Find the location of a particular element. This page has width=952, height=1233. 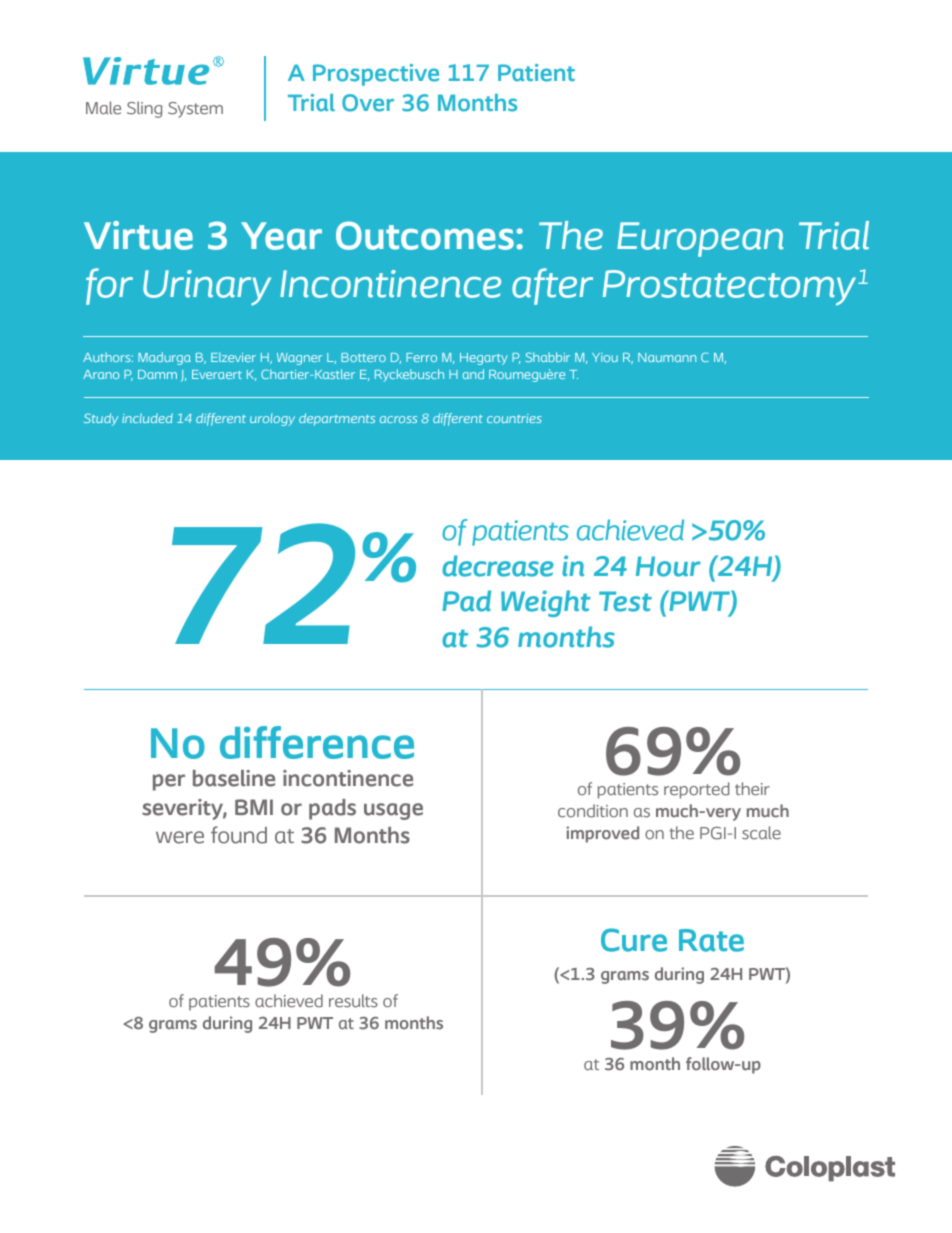

System is located at coordinates (195, 110).
